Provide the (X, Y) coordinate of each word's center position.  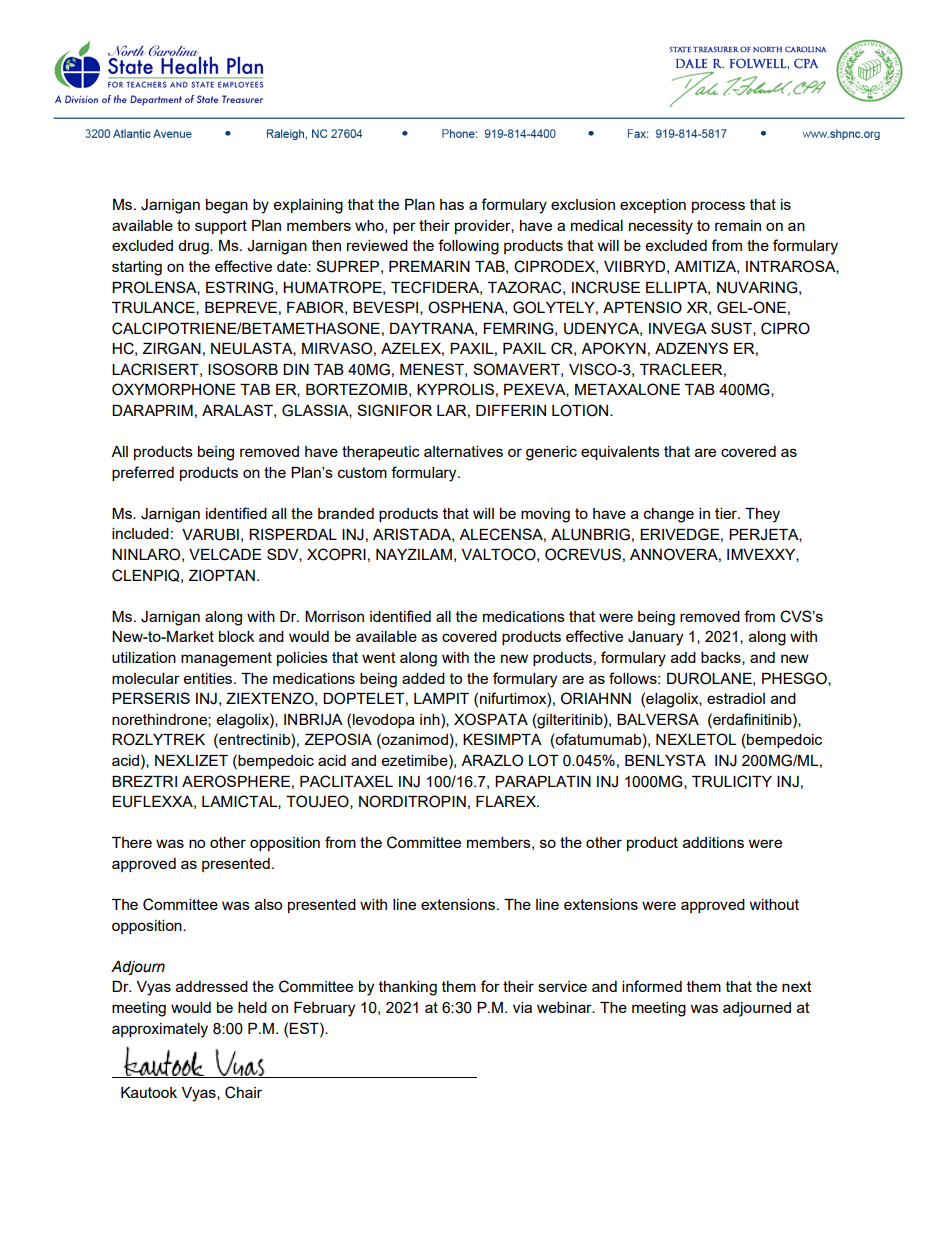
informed (652, 986)
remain (738, 225)
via (522, 1007)
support (221, 227)
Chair (243, 1092)
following (468, 247)
